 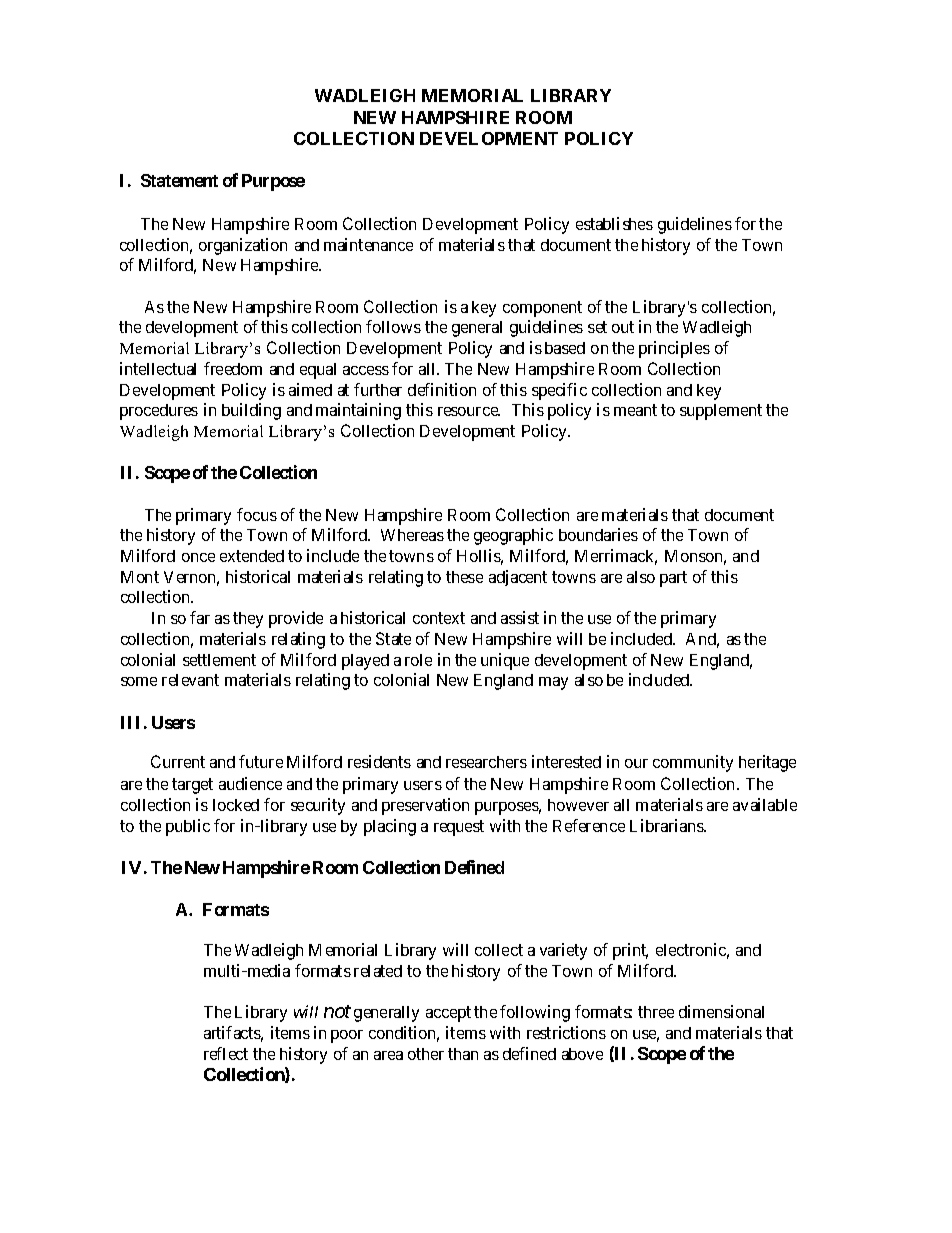 What do you see at coordinates (243, 246) in the page?
I see `organization` at bounding box center [243, 246].
